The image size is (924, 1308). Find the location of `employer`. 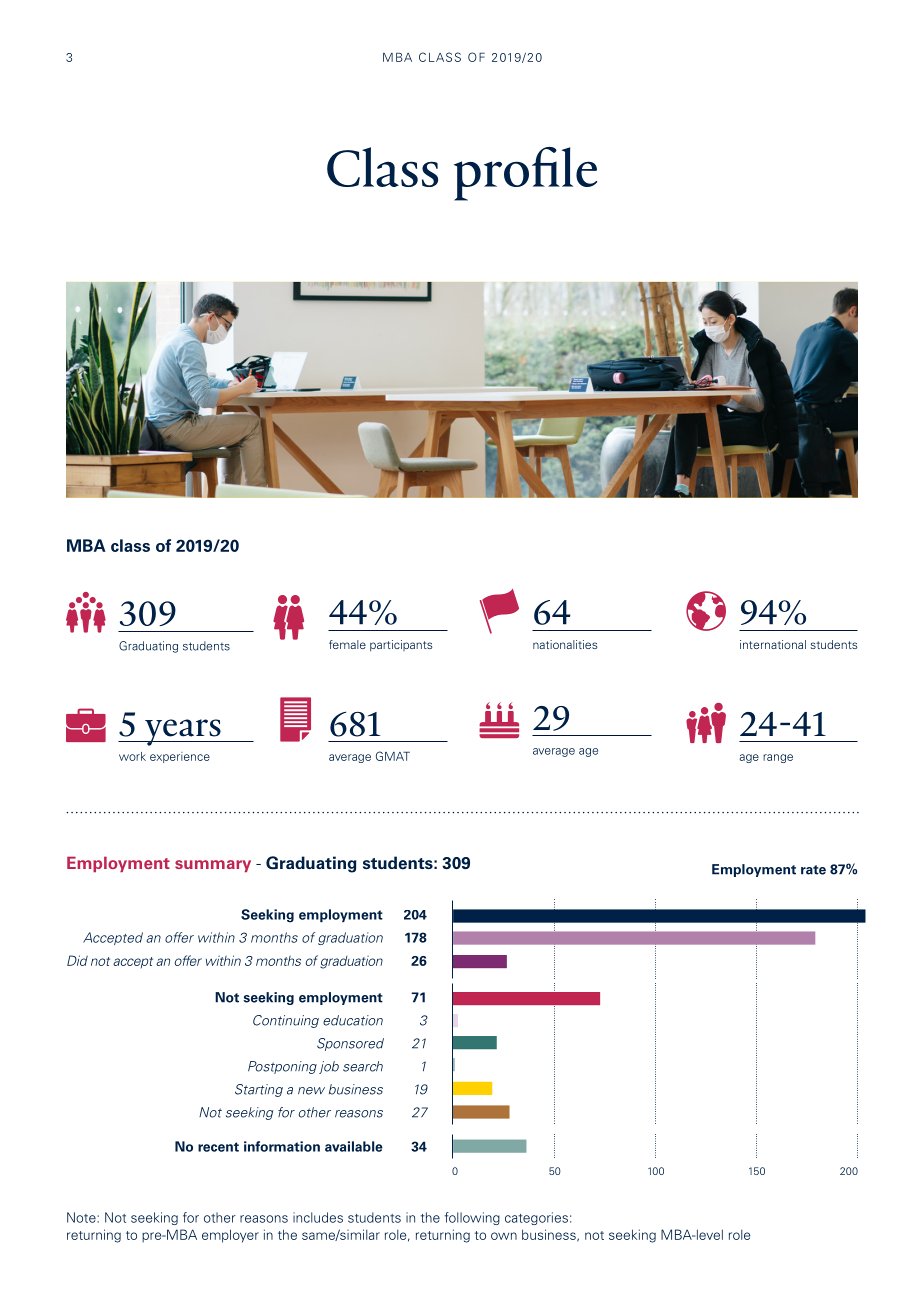

employer is located at coordinates (230, 1236).
